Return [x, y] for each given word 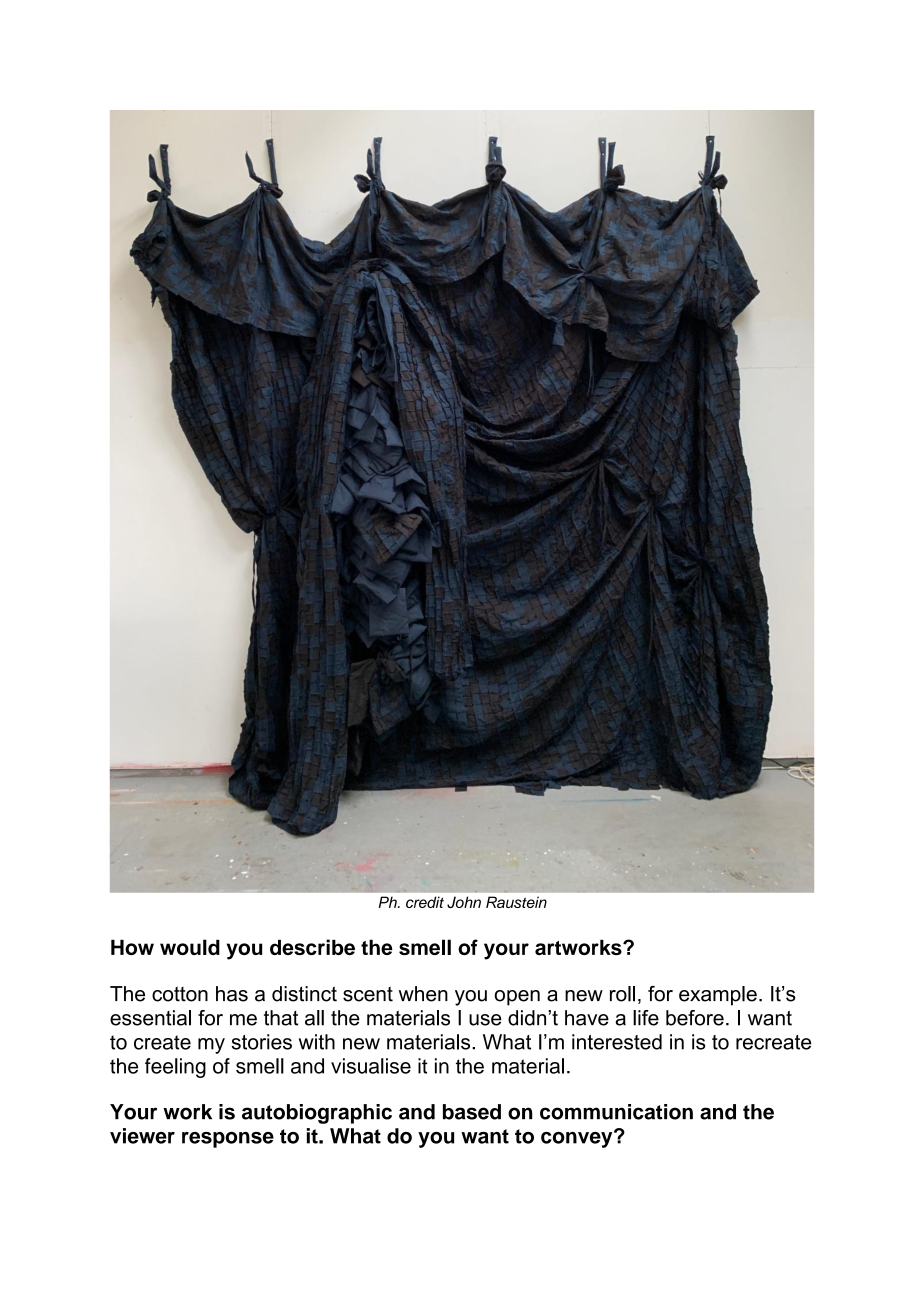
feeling [175, 1068]
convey [578, 1139]
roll [622, 994]
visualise [371, 1066]
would [190, 947]
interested [617, 1042]
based [472, 1112]
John [464, 902]
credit [425, 902]
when [423, 994]
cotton [180, 994]
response [228, 1140]
